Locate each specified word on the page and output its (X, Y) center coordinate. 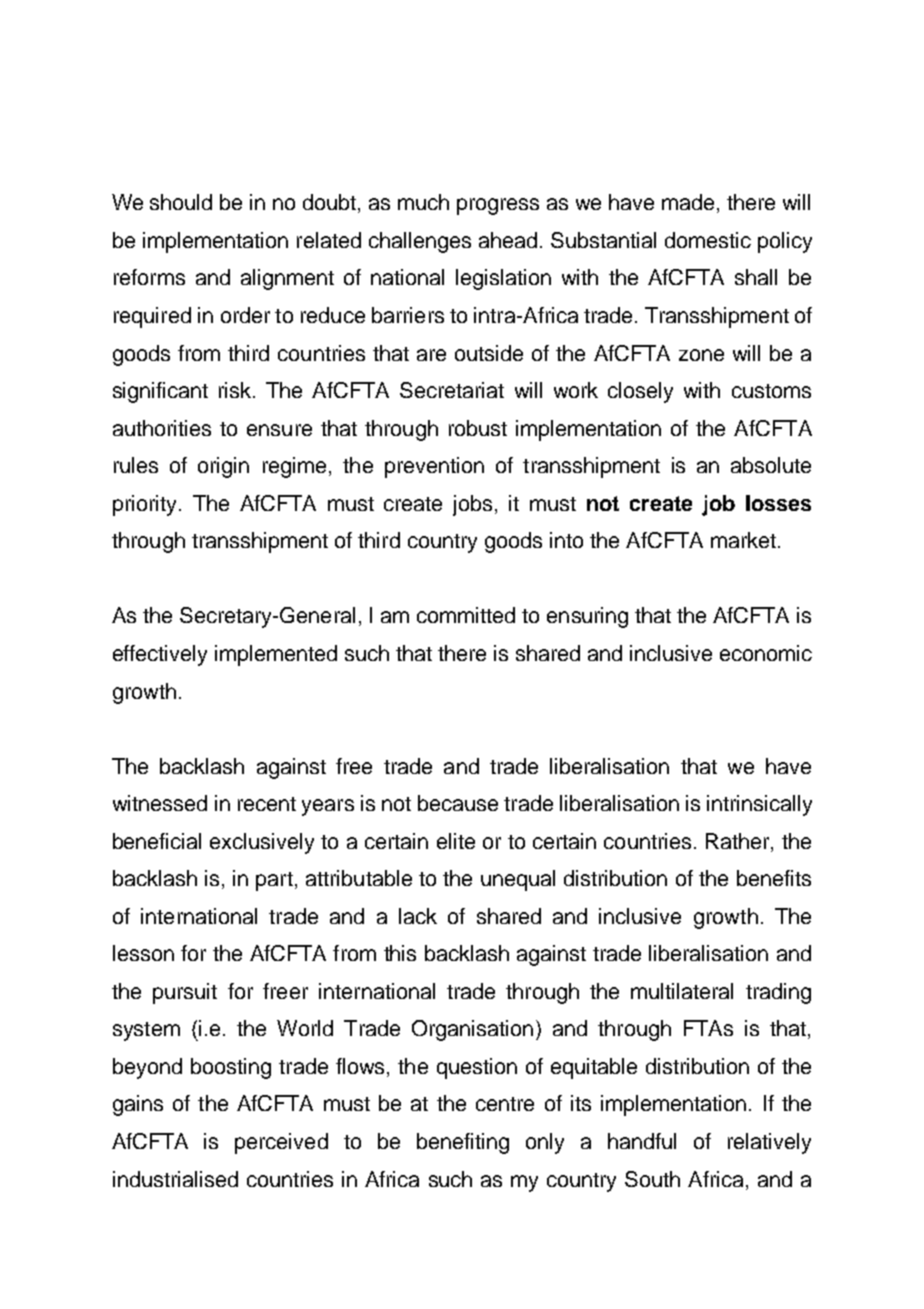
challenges (420, 242)
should (181, 202)
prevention (434, 467)
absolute (771, 465)
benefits (774, 878)
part (274, 881)
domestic (708, 240)
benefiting (463, 1143)
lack (418, 916)
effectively (160, 655)
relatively (769, 1143)
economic (766, 653)
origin (223, 467)
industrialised (175, 1179)
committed (466, 615)
